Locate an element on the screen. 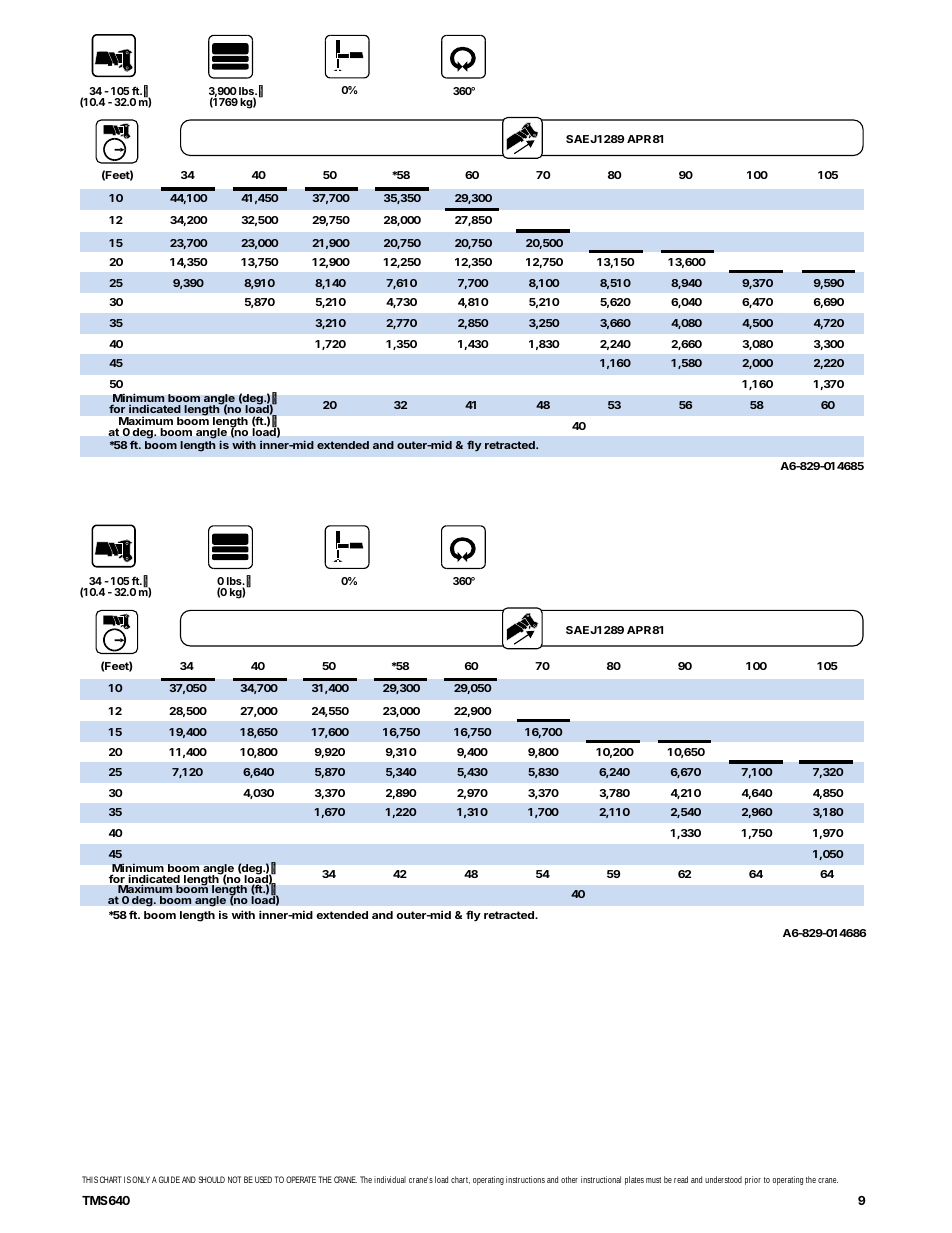 This screenshot has width=952, height=1233. USED is located at coordinates (263, 1179).
